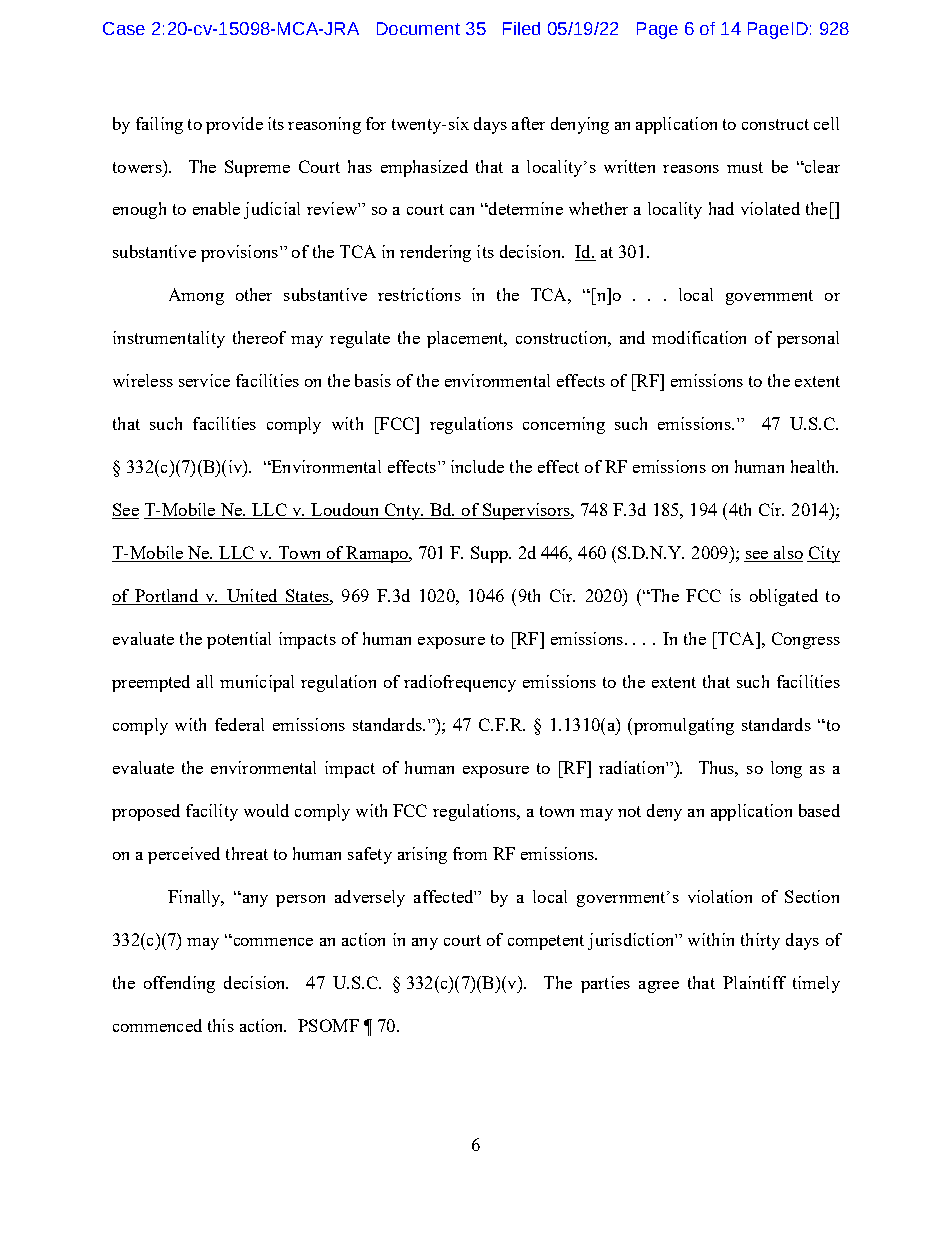  What do you see at coordinates (490, 554) in the screenshot?
I see `Supp` at bounding box center [490, 554].
